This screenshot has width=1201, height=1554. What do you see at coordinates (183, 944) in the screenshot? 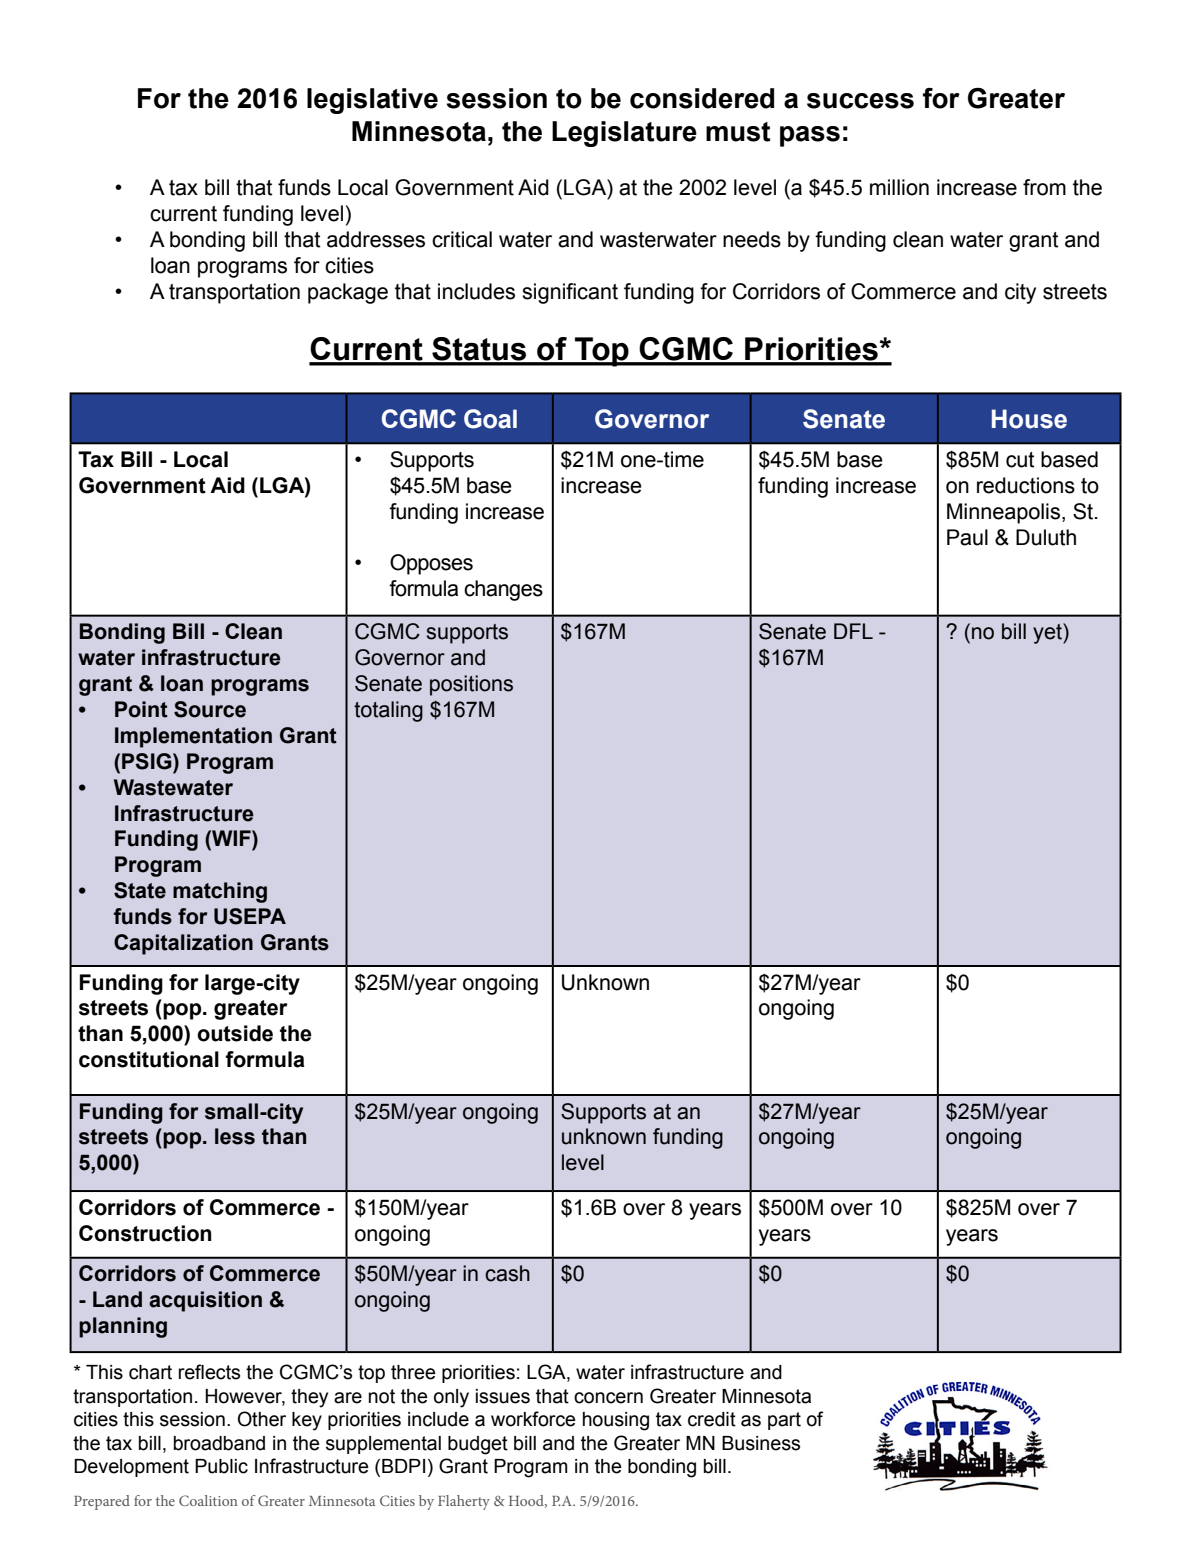
I see `Capitalization` at bounding box center [183, 944].
